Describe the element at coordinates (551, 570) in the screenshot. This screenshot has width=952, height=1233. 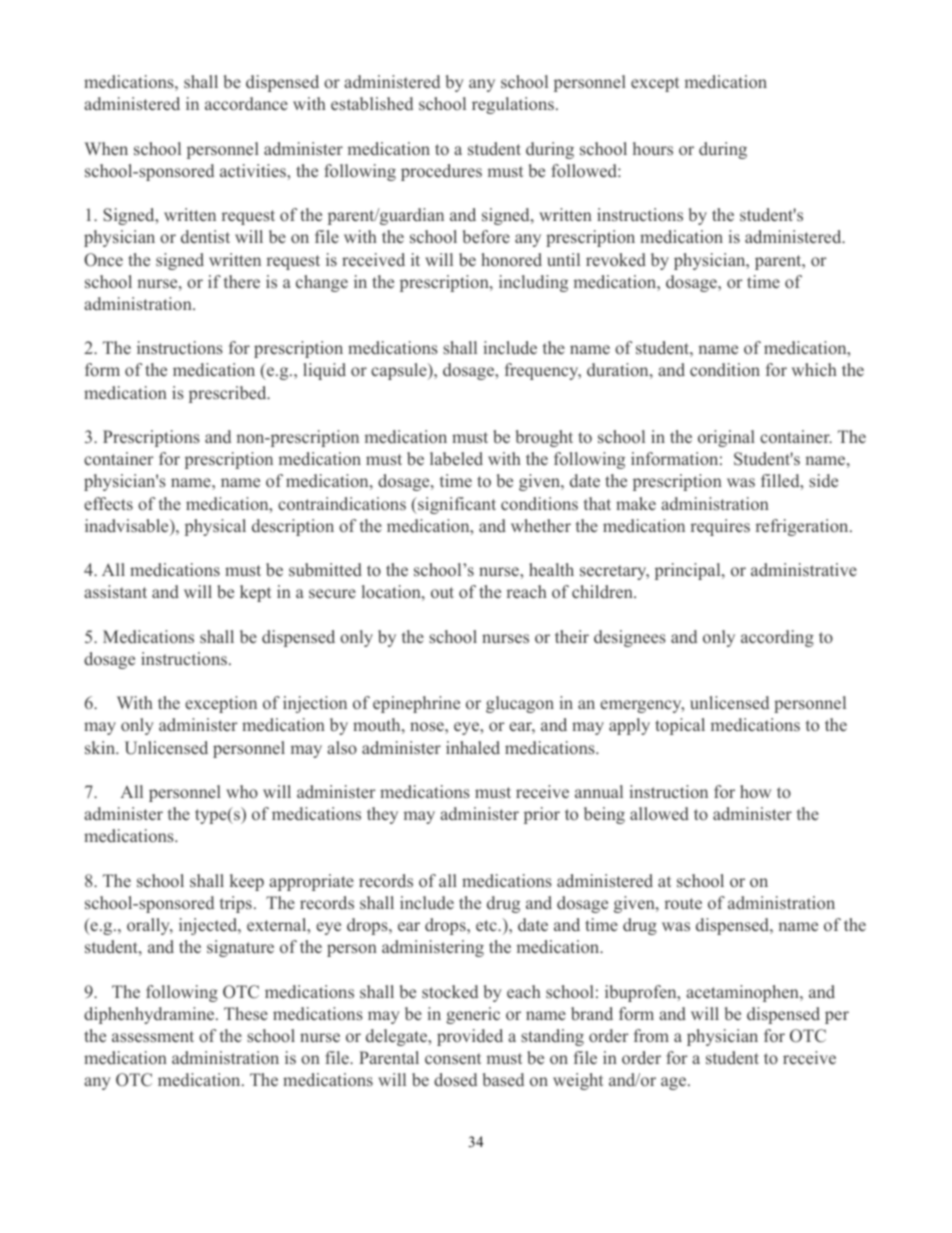
I see `health` at that location.
